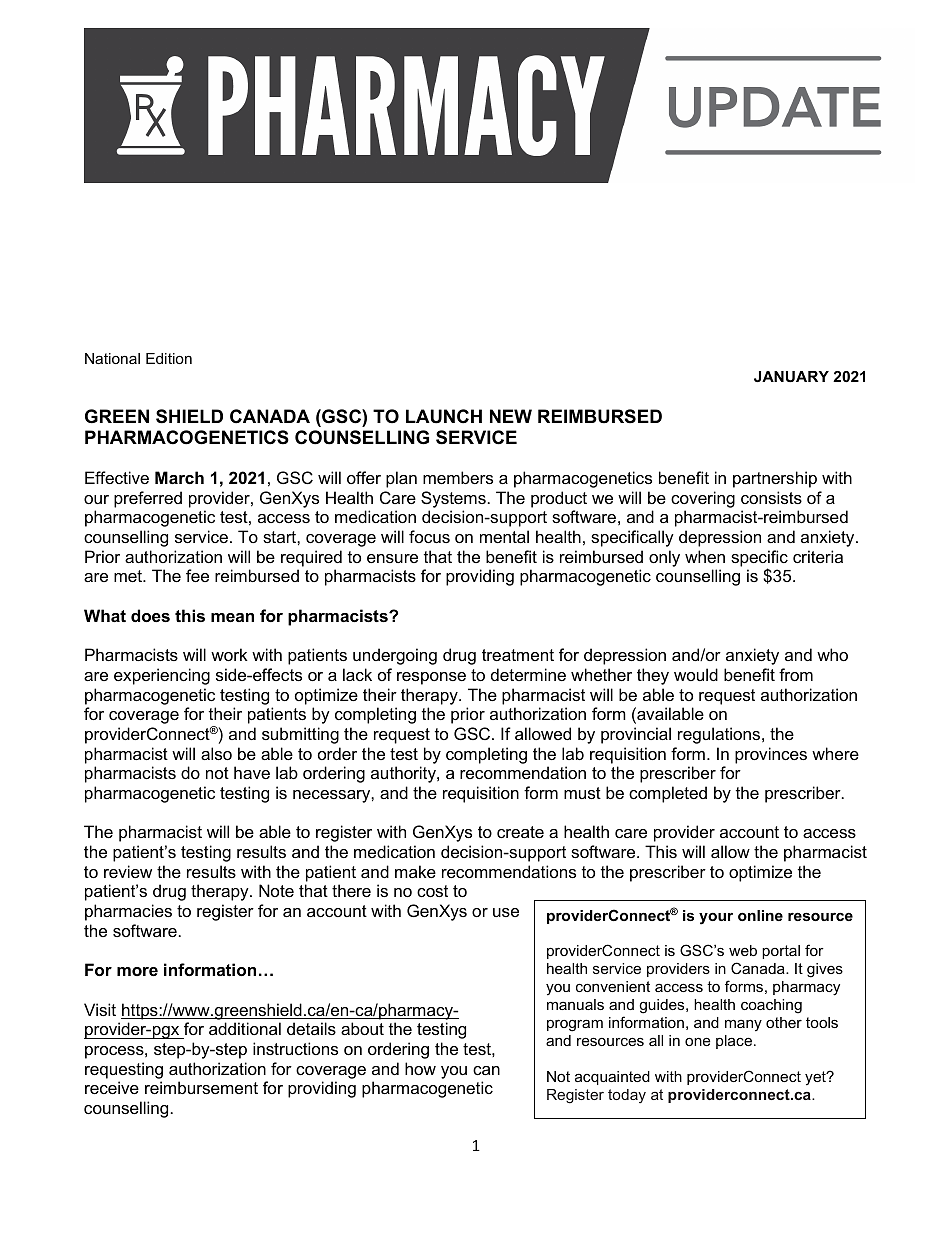  Describe the element at coordinates (431, 678) in the screenshot. I see `response` at that location.
